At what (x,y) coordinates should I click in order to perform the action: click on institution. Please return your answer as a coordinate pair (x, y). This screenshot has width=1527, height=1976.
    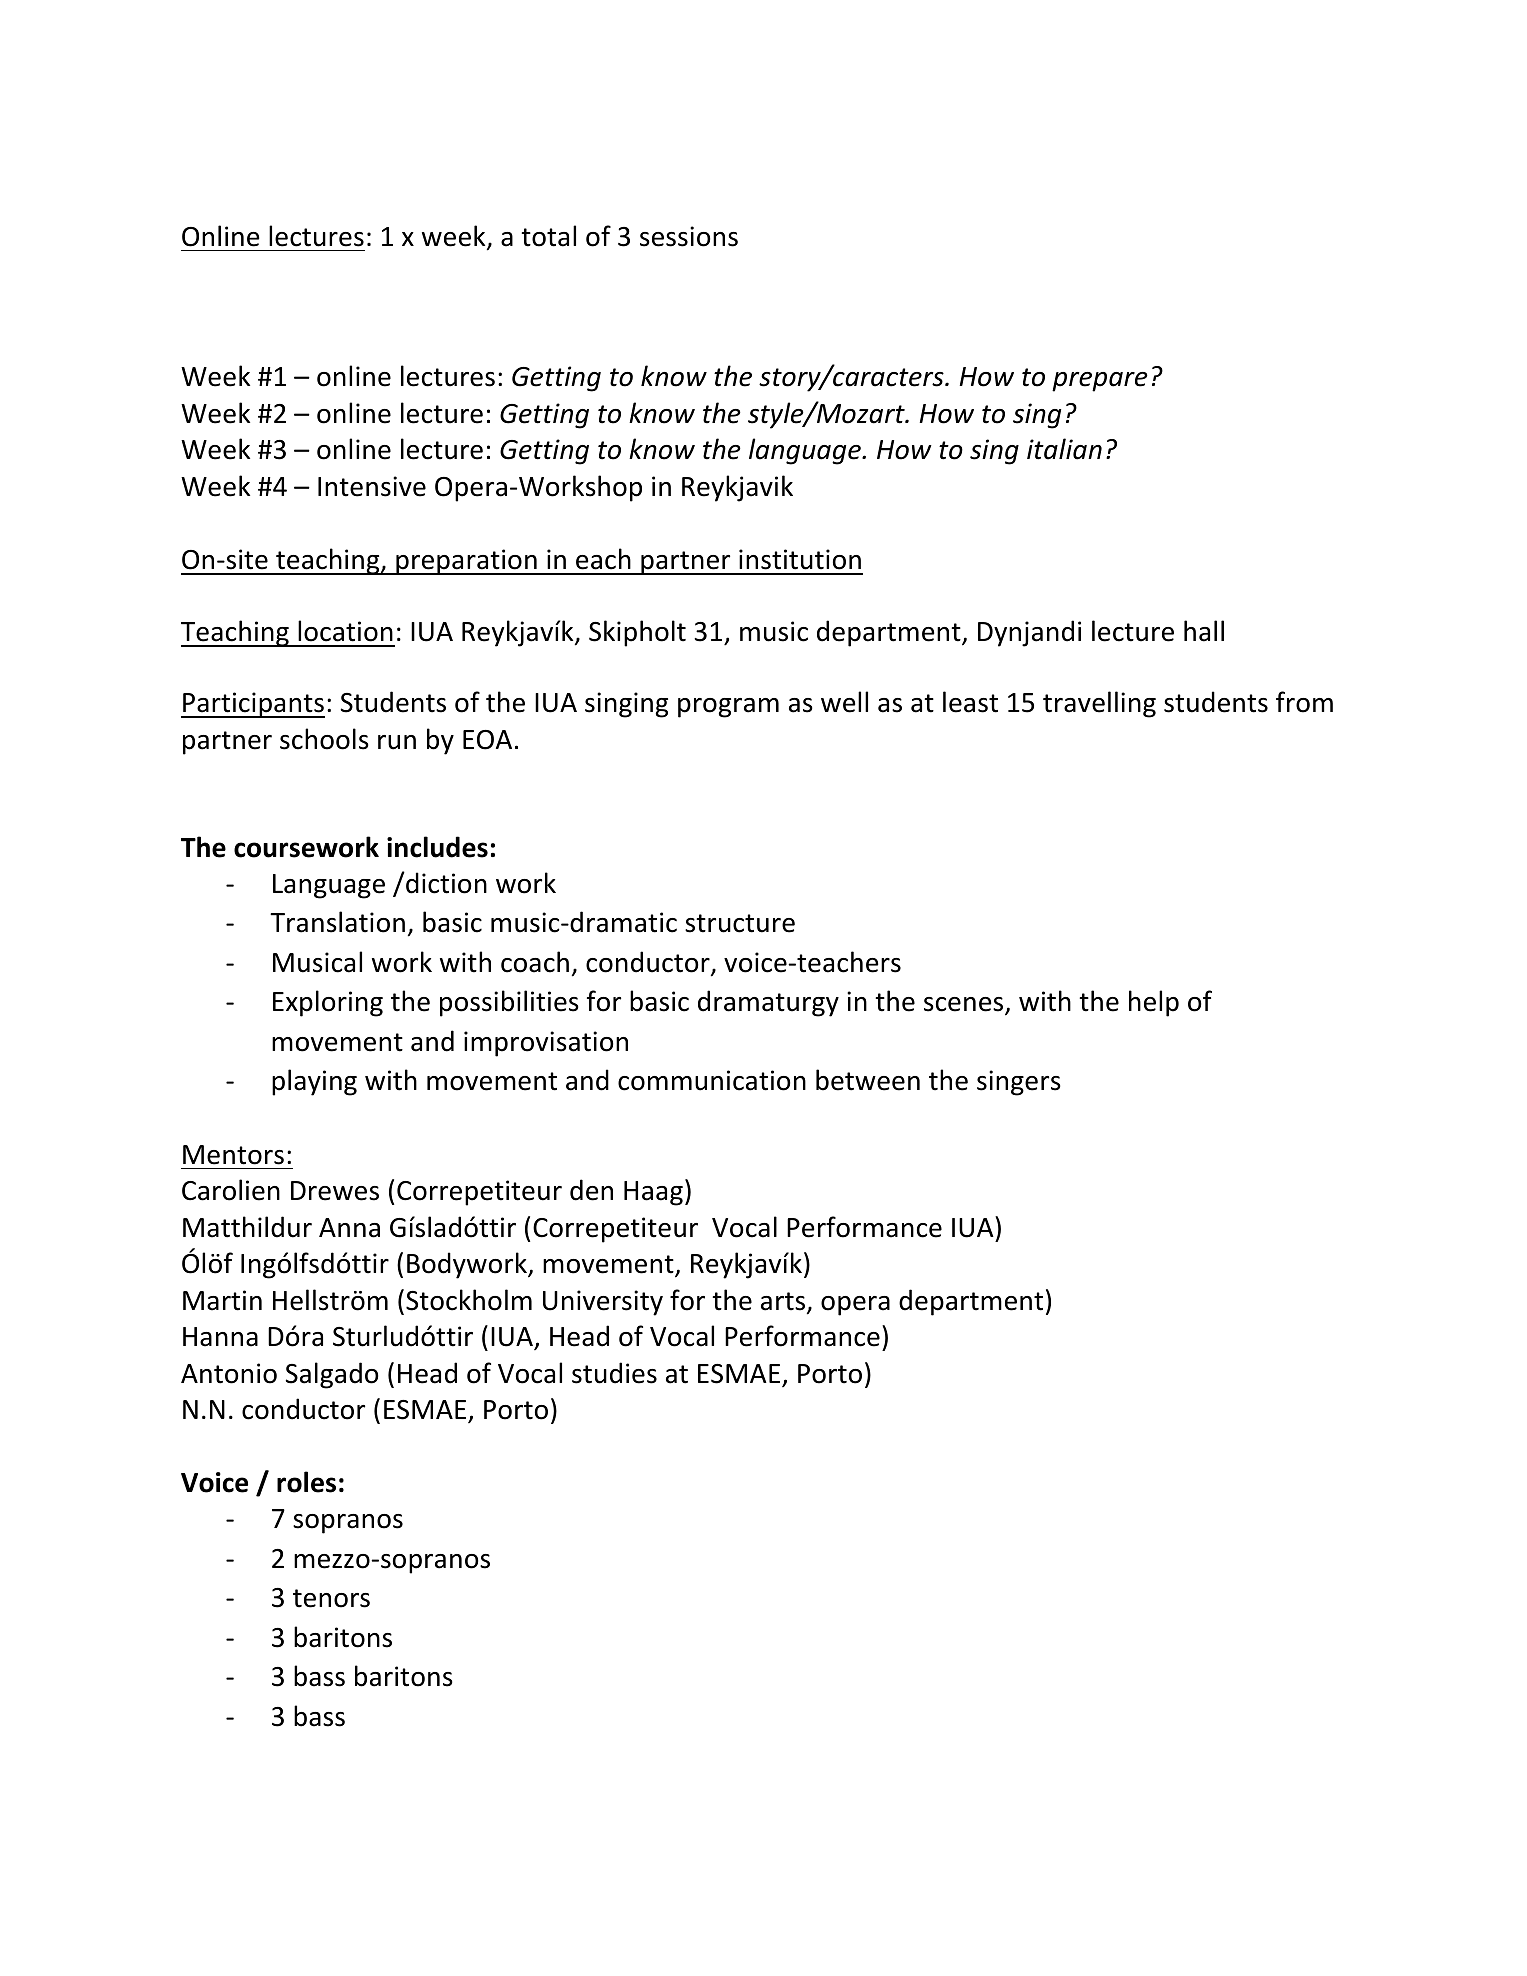
    Looking at the image, I should click on (800, 559).
